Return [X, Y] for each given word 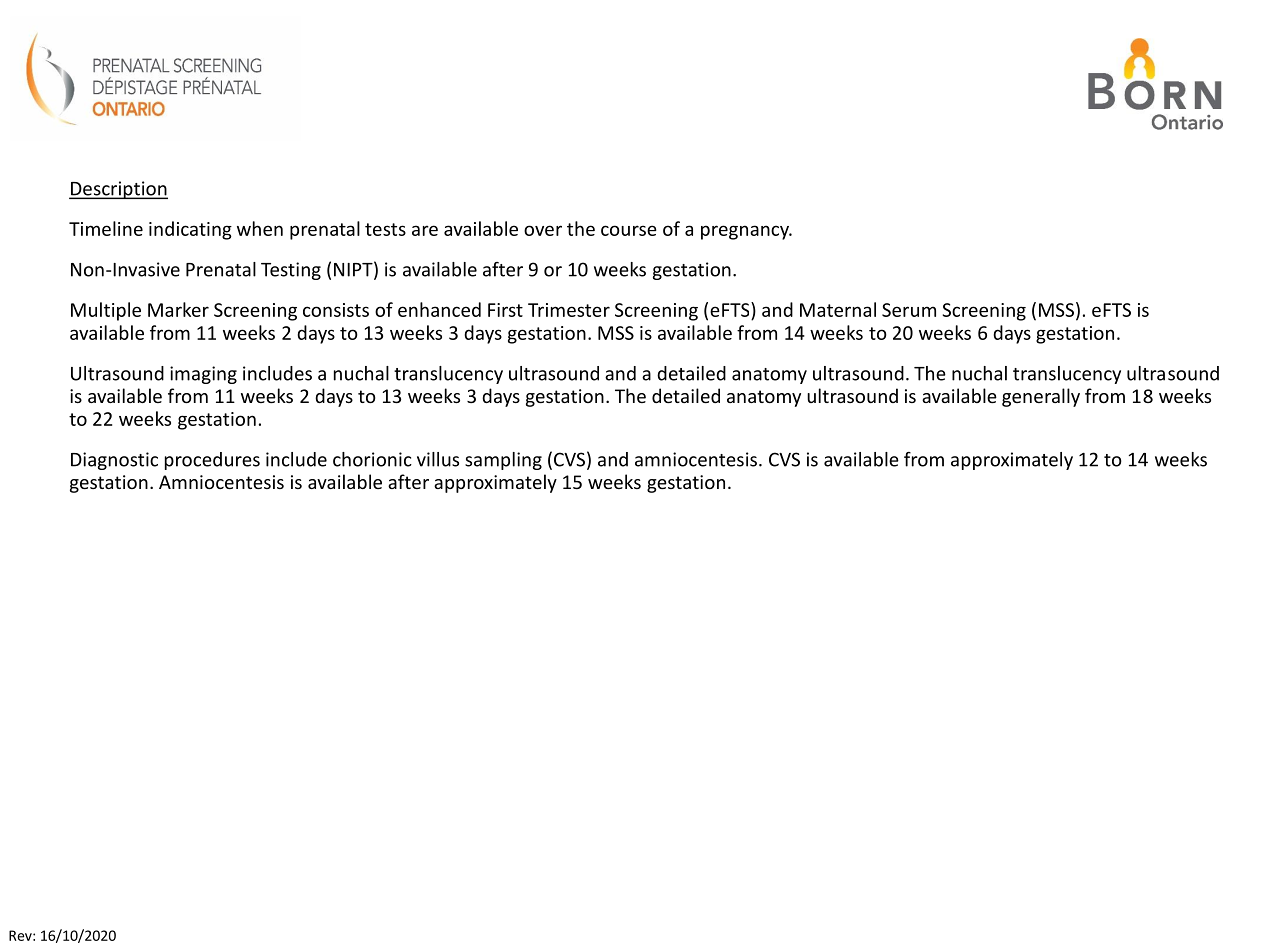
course [629, 230]
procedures [212, 461]
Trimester [569, 310]
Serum [909, 310]
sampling [503, 461]
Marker [178, 309]
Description [118, 190]
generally [1041, 397]
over [543, 230]
